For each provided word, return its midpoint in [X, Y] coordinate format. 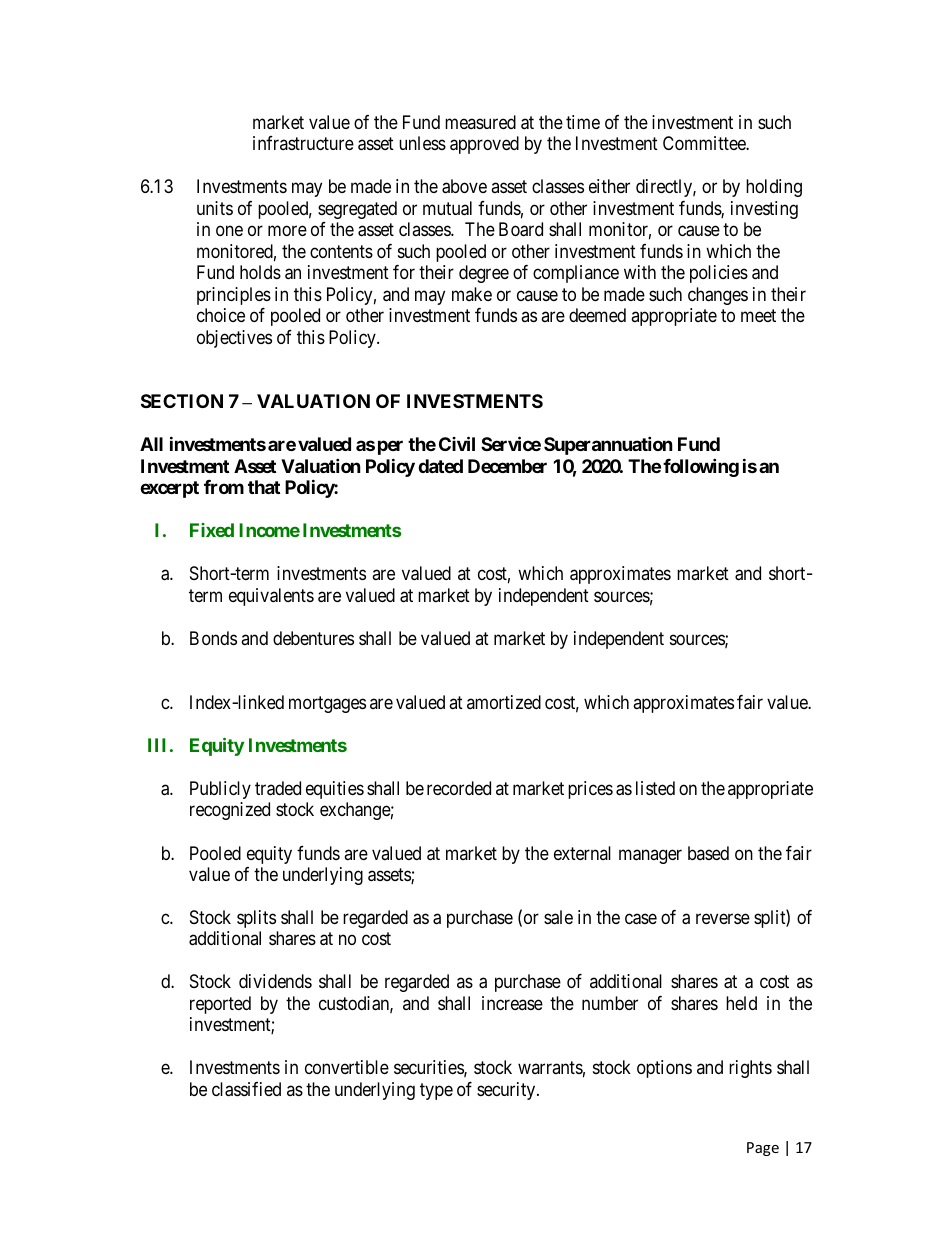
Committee [705, 143]
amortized [504, 702]
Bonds [213, 638]
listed [655, 788]
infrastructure [303, 143]
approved [484, 145]
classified [246, 1089]
